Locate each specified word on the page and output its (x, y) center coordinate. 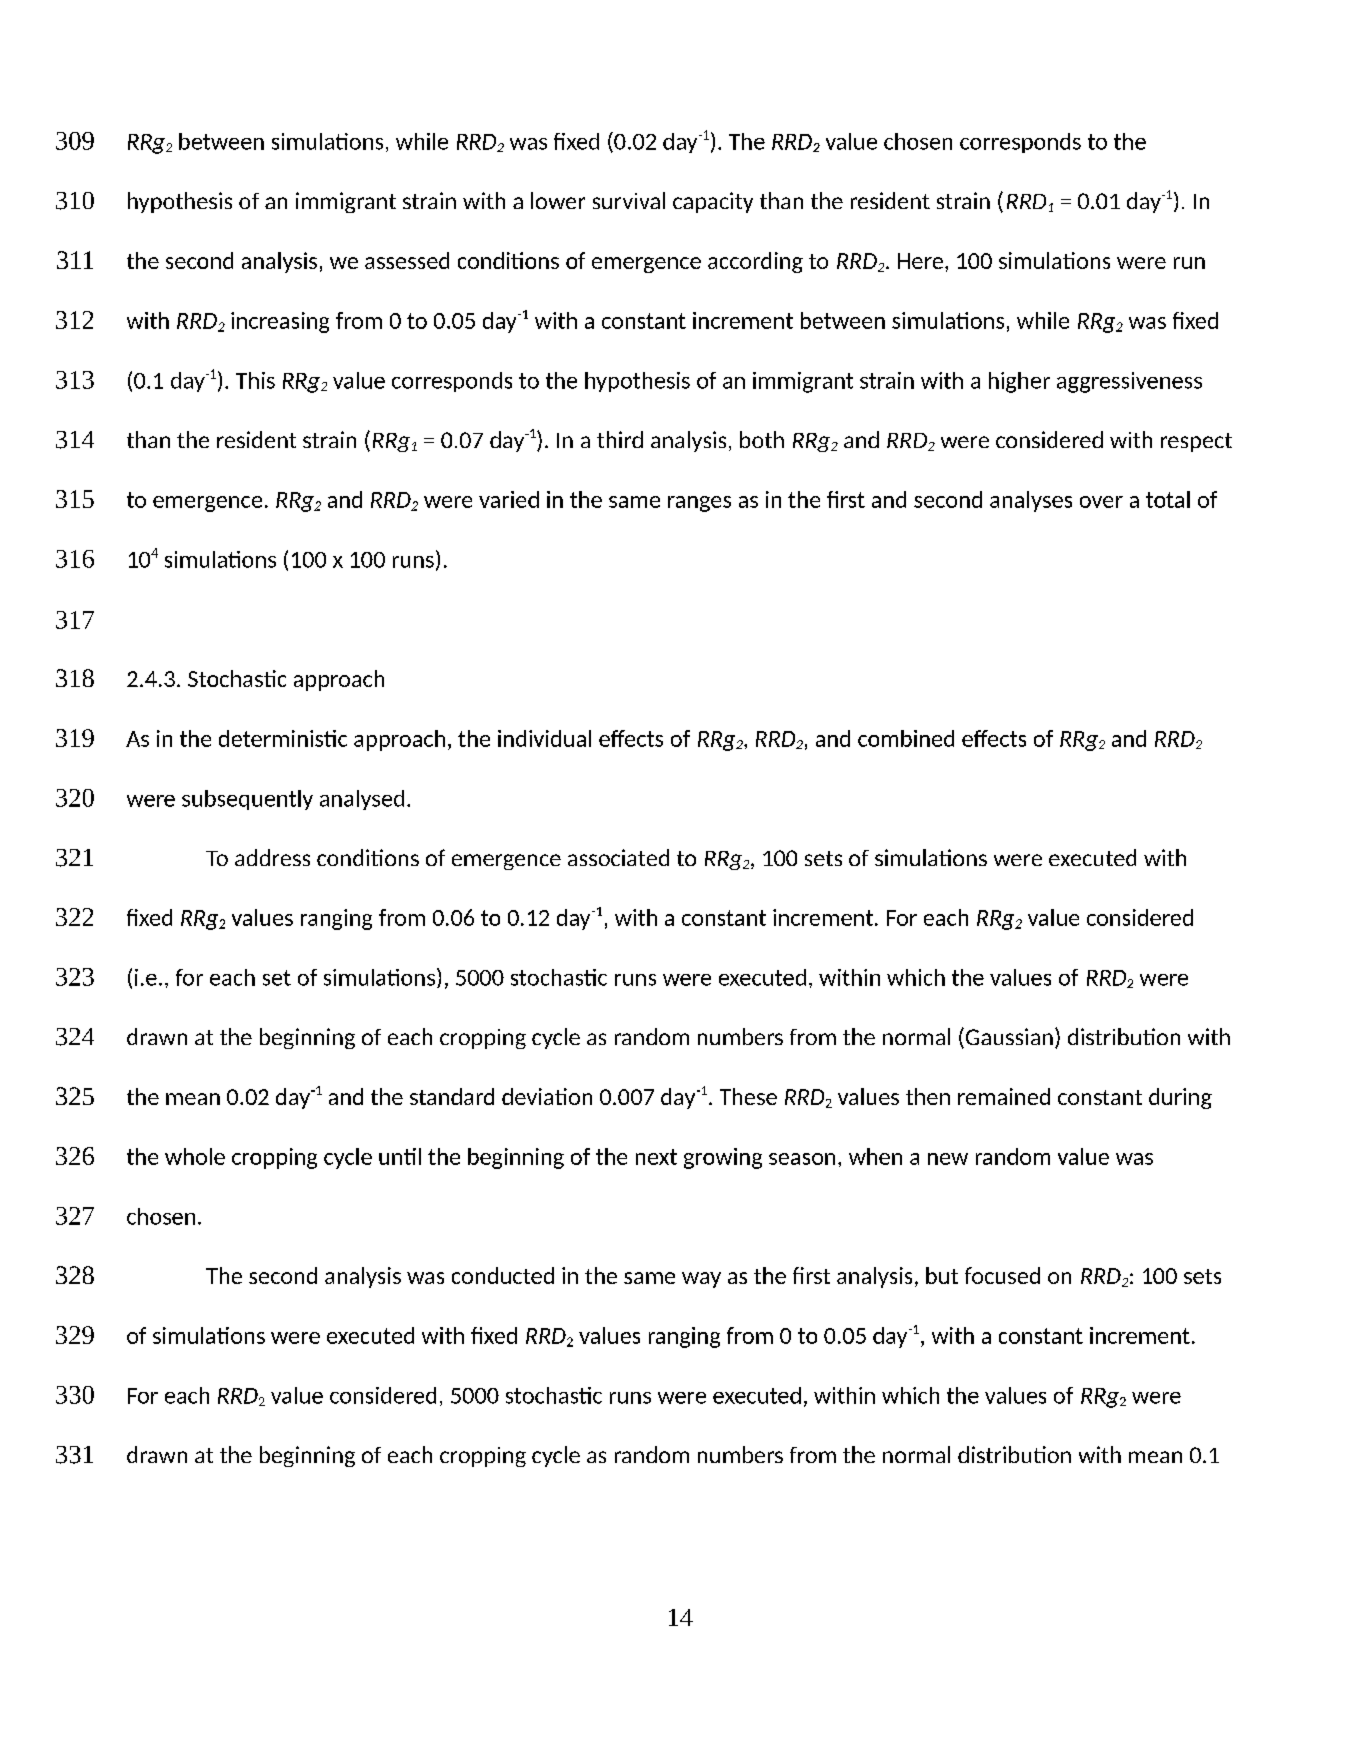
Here (920, 261)
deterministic (283, 738)
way (701, 1280)
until (400, 1156)
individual (544, 738)
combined (906, 738)
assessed (407, 260)
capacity (713, 202)
